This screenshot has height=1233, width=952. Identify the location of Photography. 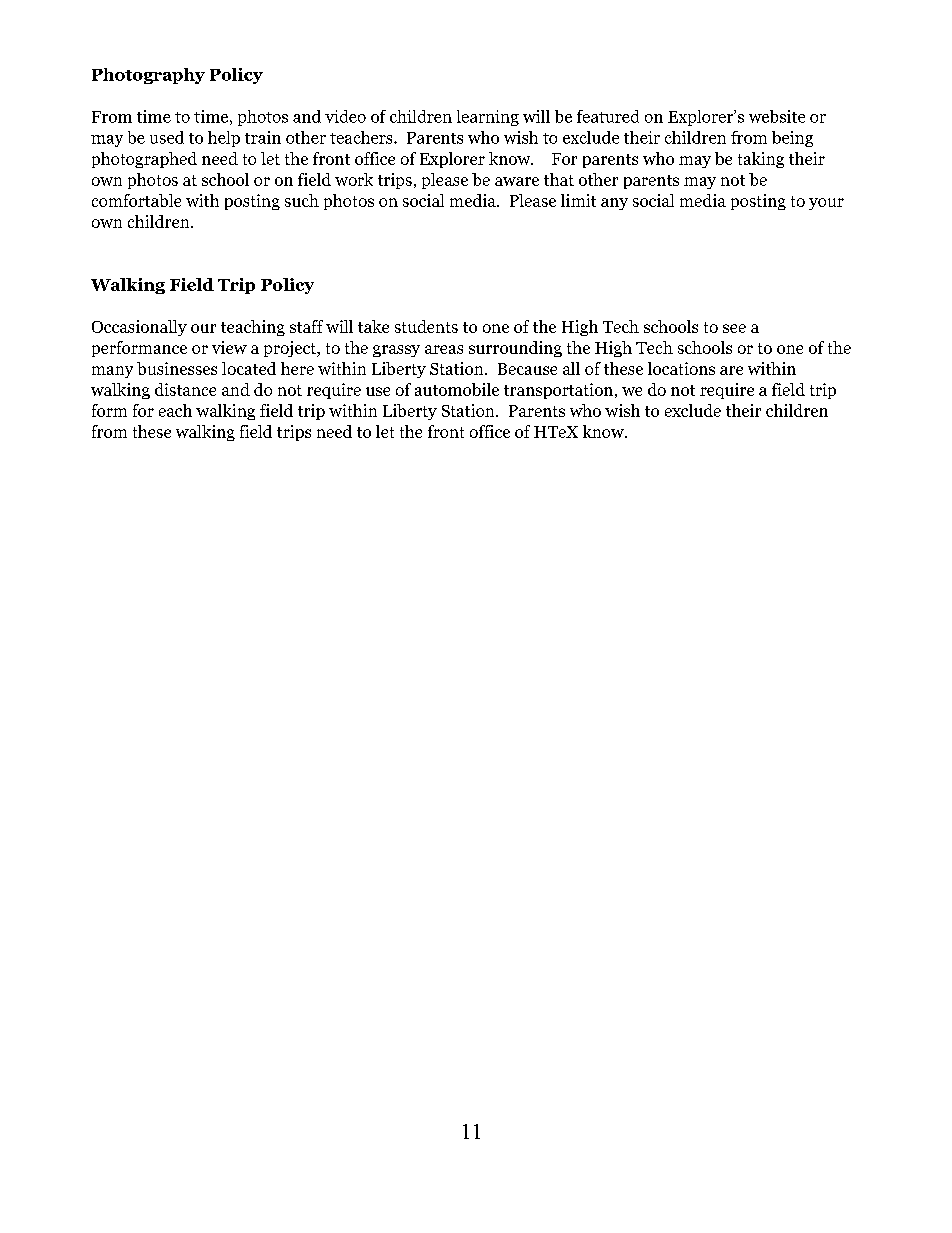
(148, 76).
